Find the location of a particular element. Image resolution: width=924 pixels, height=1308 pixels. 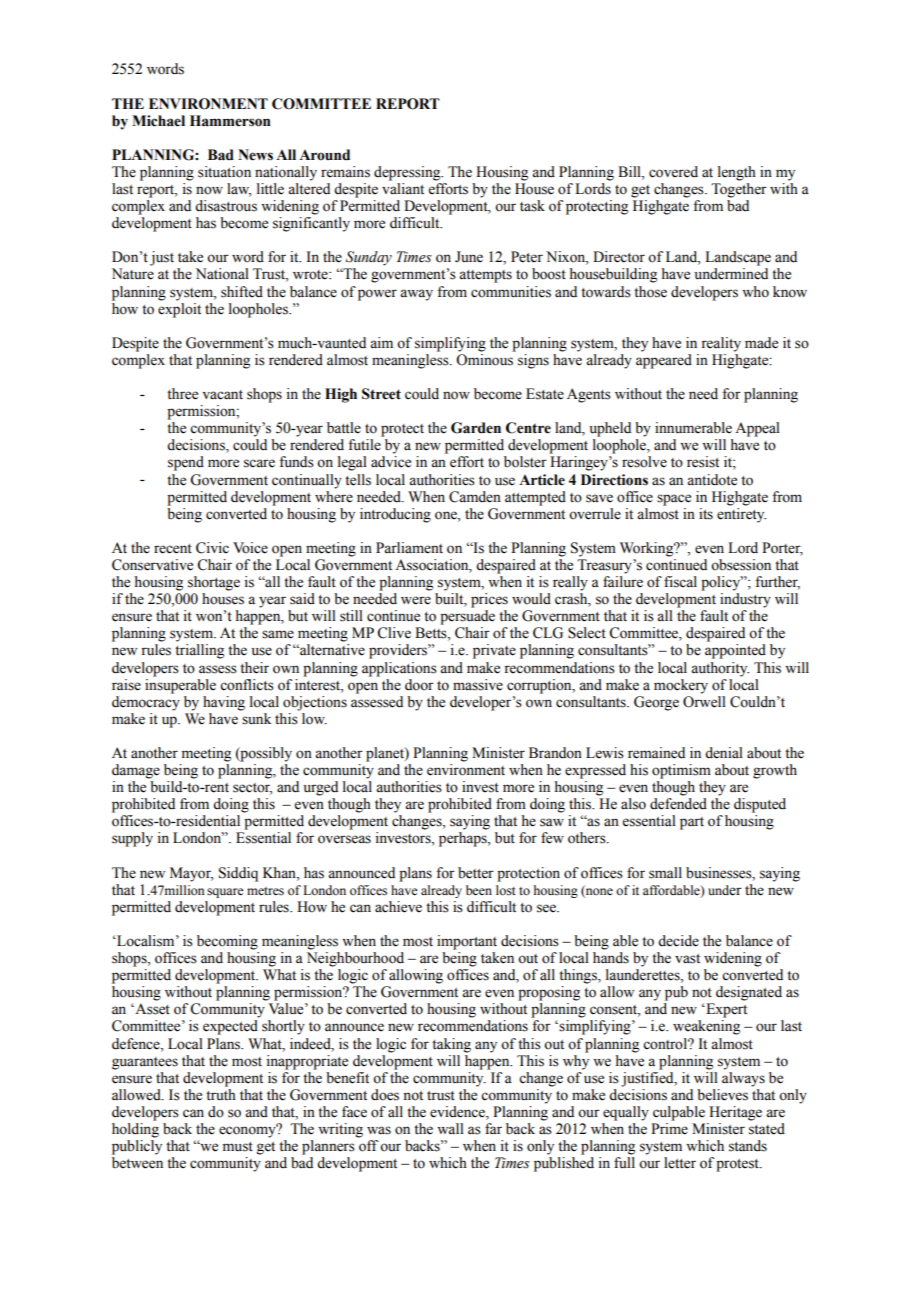

small is located at coordinates (665, 873).
